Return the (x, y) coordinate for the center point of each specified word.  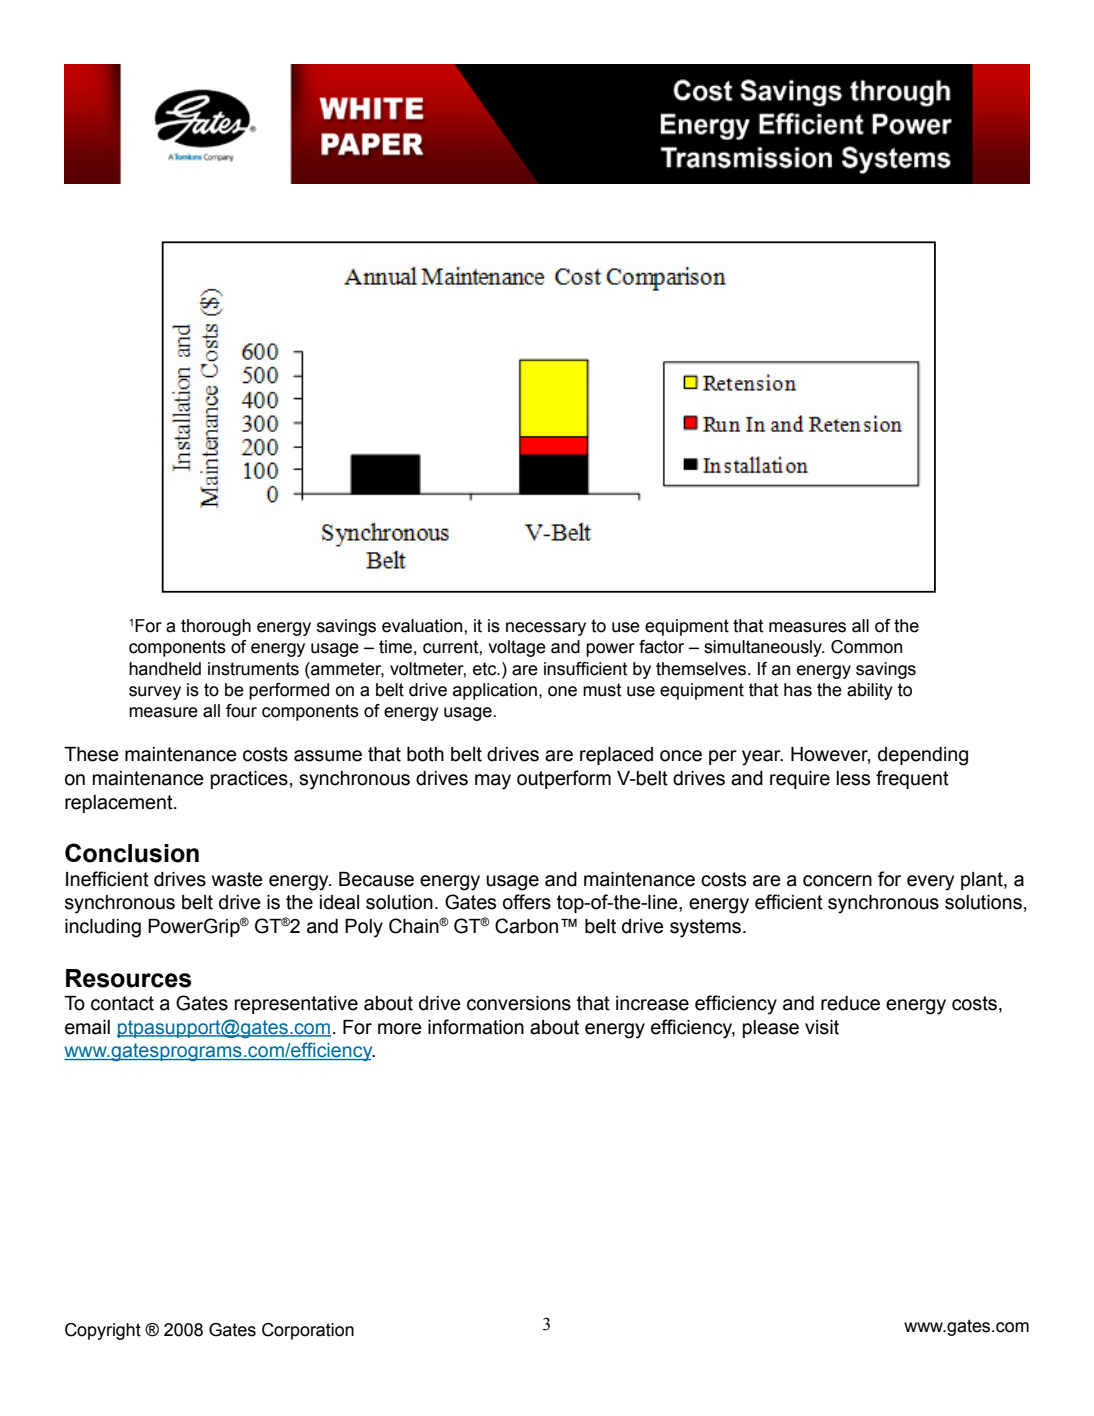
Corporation (308, 1331)
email (87, 1027)
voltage (517, 648)
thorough (216, 627)
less (853, 778)
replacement (120, 804)
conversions (519, 1003)
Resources (128, 978)
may (493, 782)
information (476, 1027)
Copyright (103, 1331)
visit (822, 1027)
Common (866, 647)
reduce (850, 1003)
